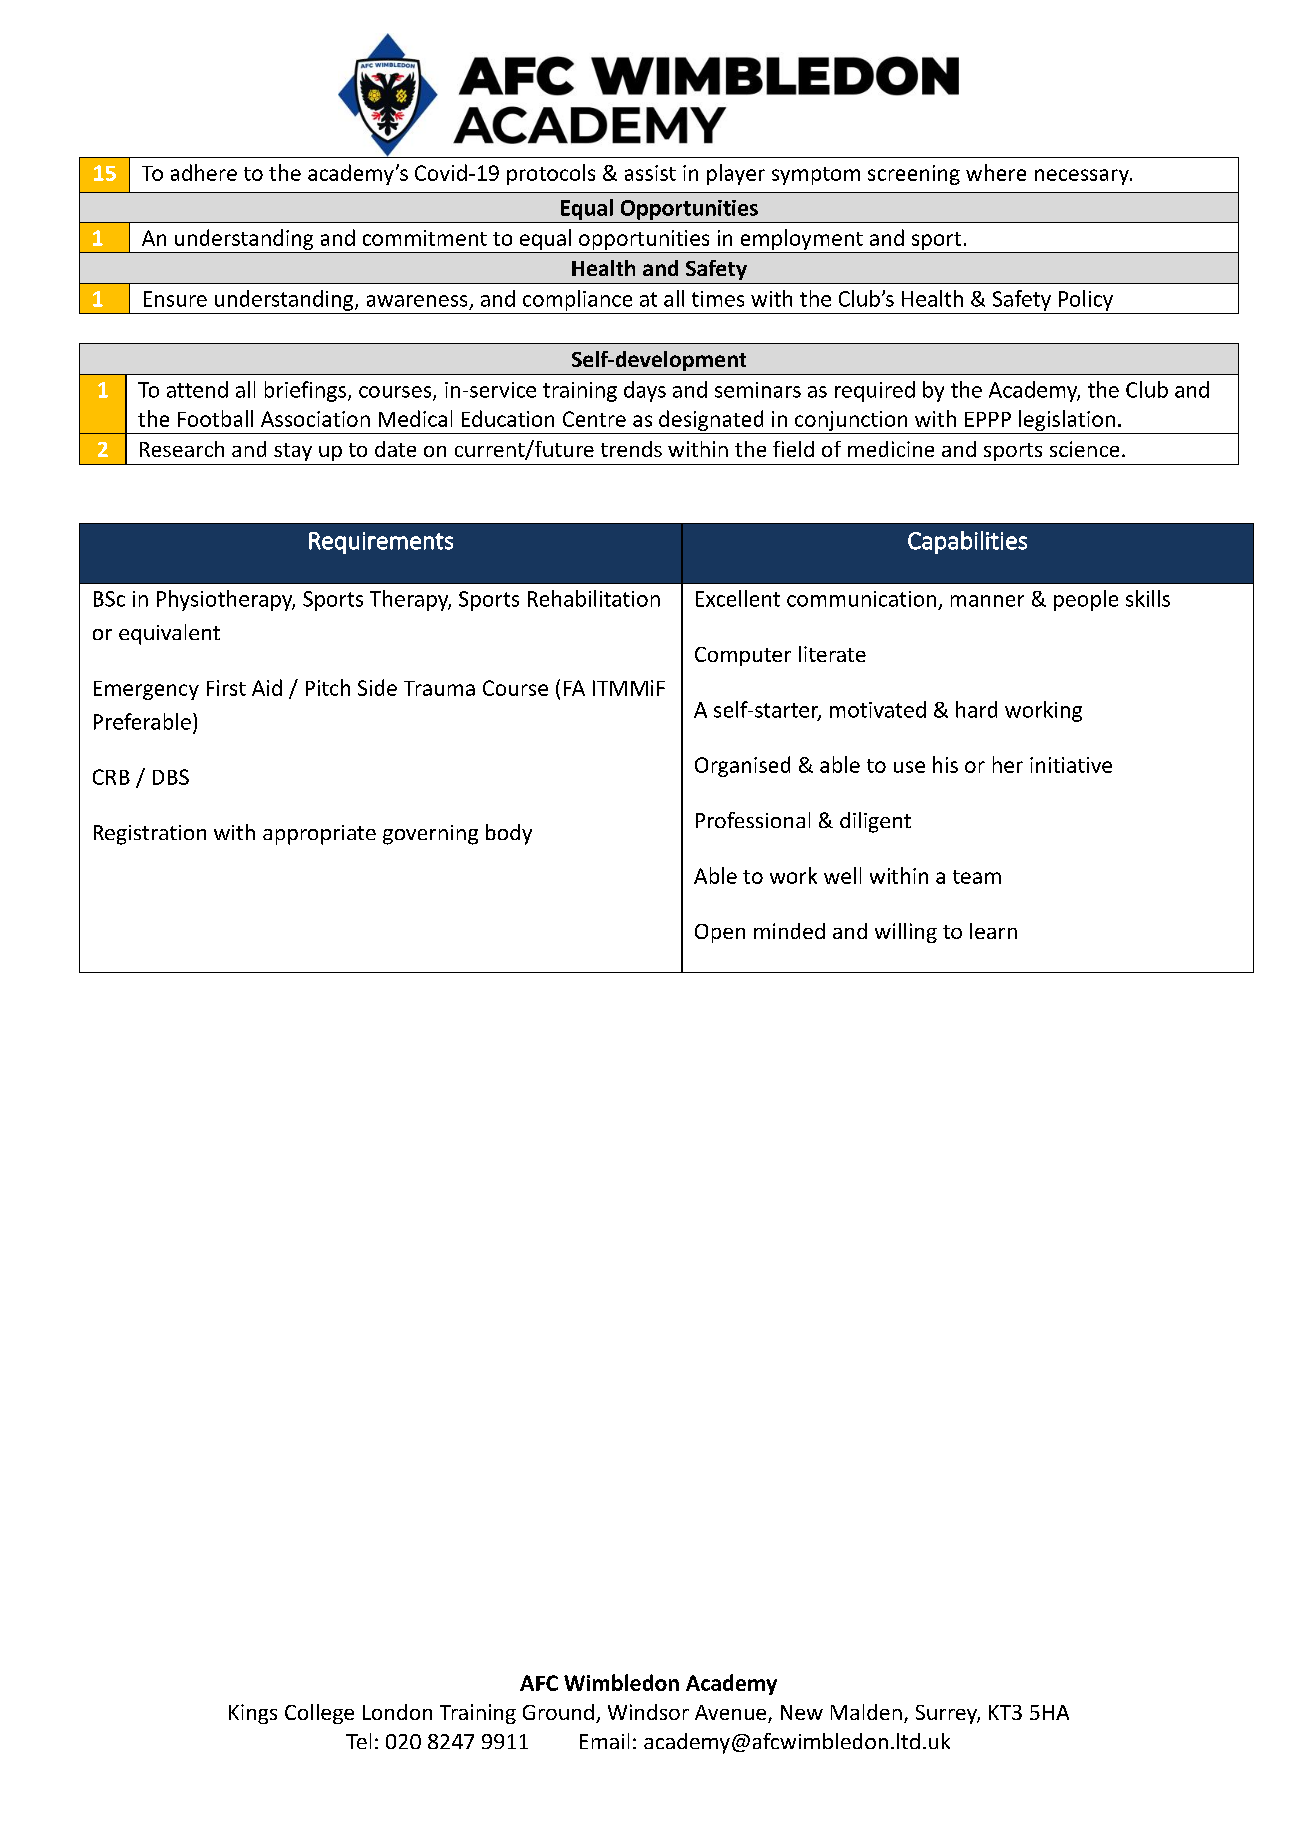 The height and width of the image is (1834, 1297). Describe the element at coordinates (987, 601) in the image. I see `manner` at that location.
